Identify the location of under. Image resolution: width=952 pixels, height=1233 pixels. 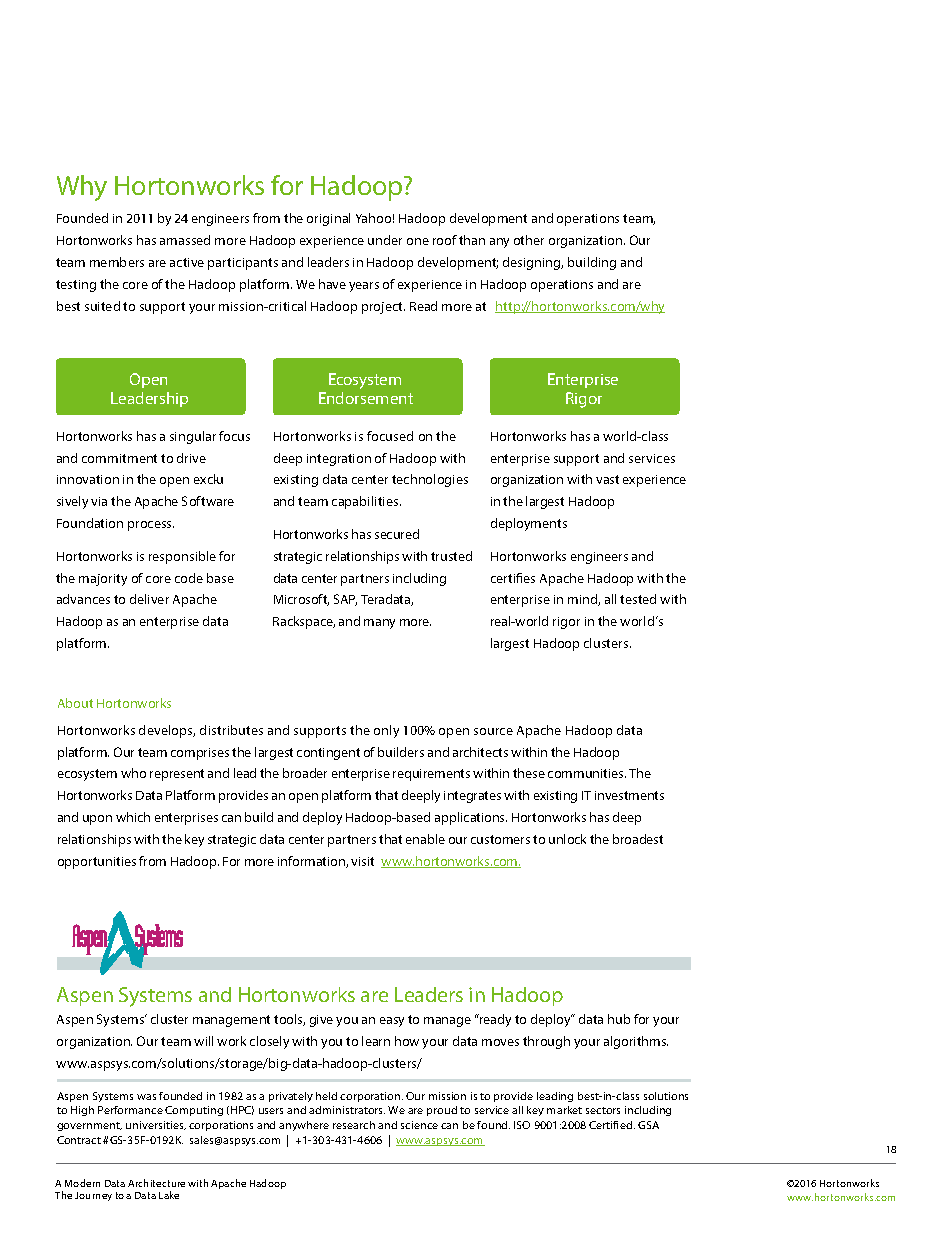
(385, 240).
